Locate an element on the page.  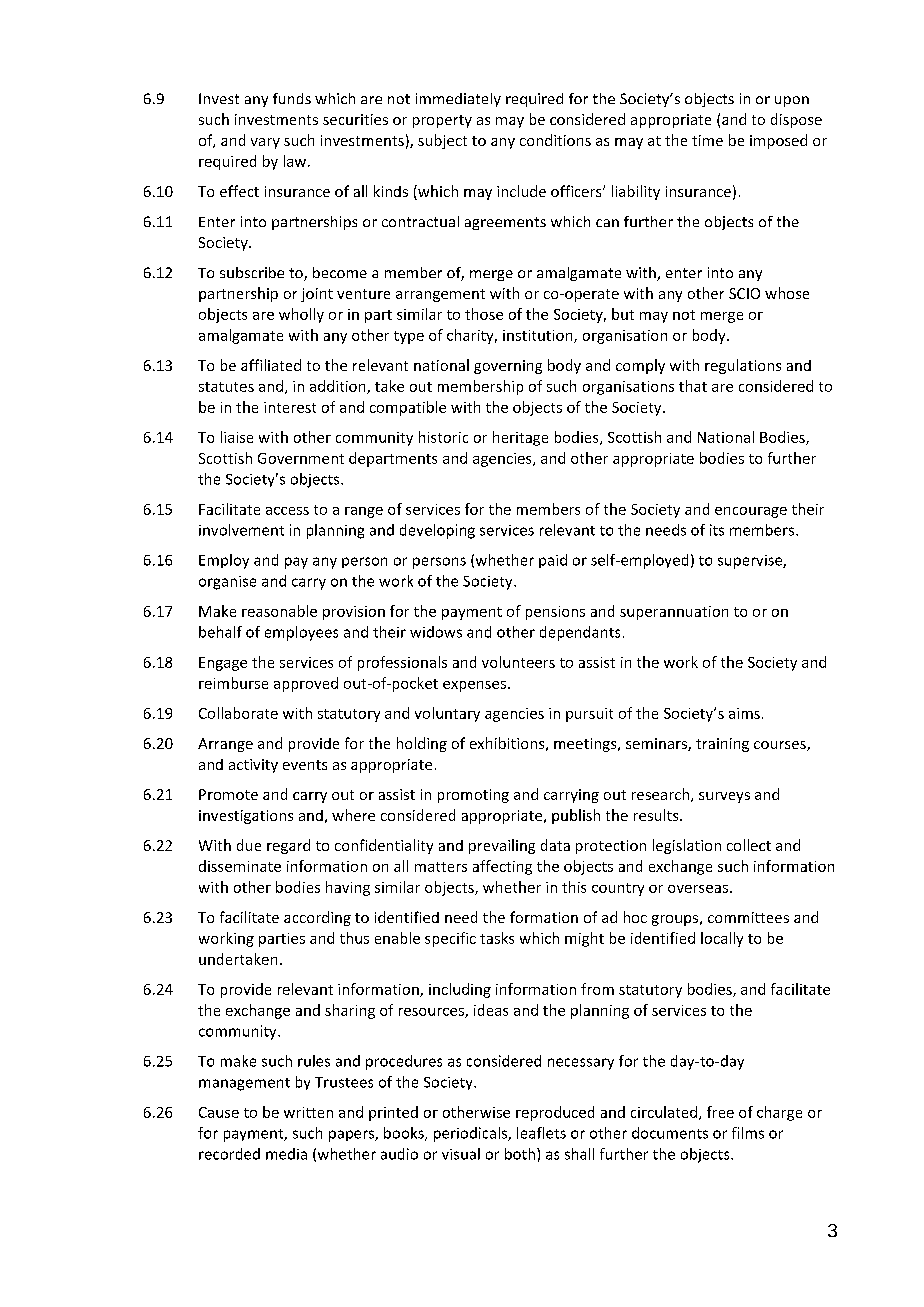
time is located at coordinates (707, 140).
